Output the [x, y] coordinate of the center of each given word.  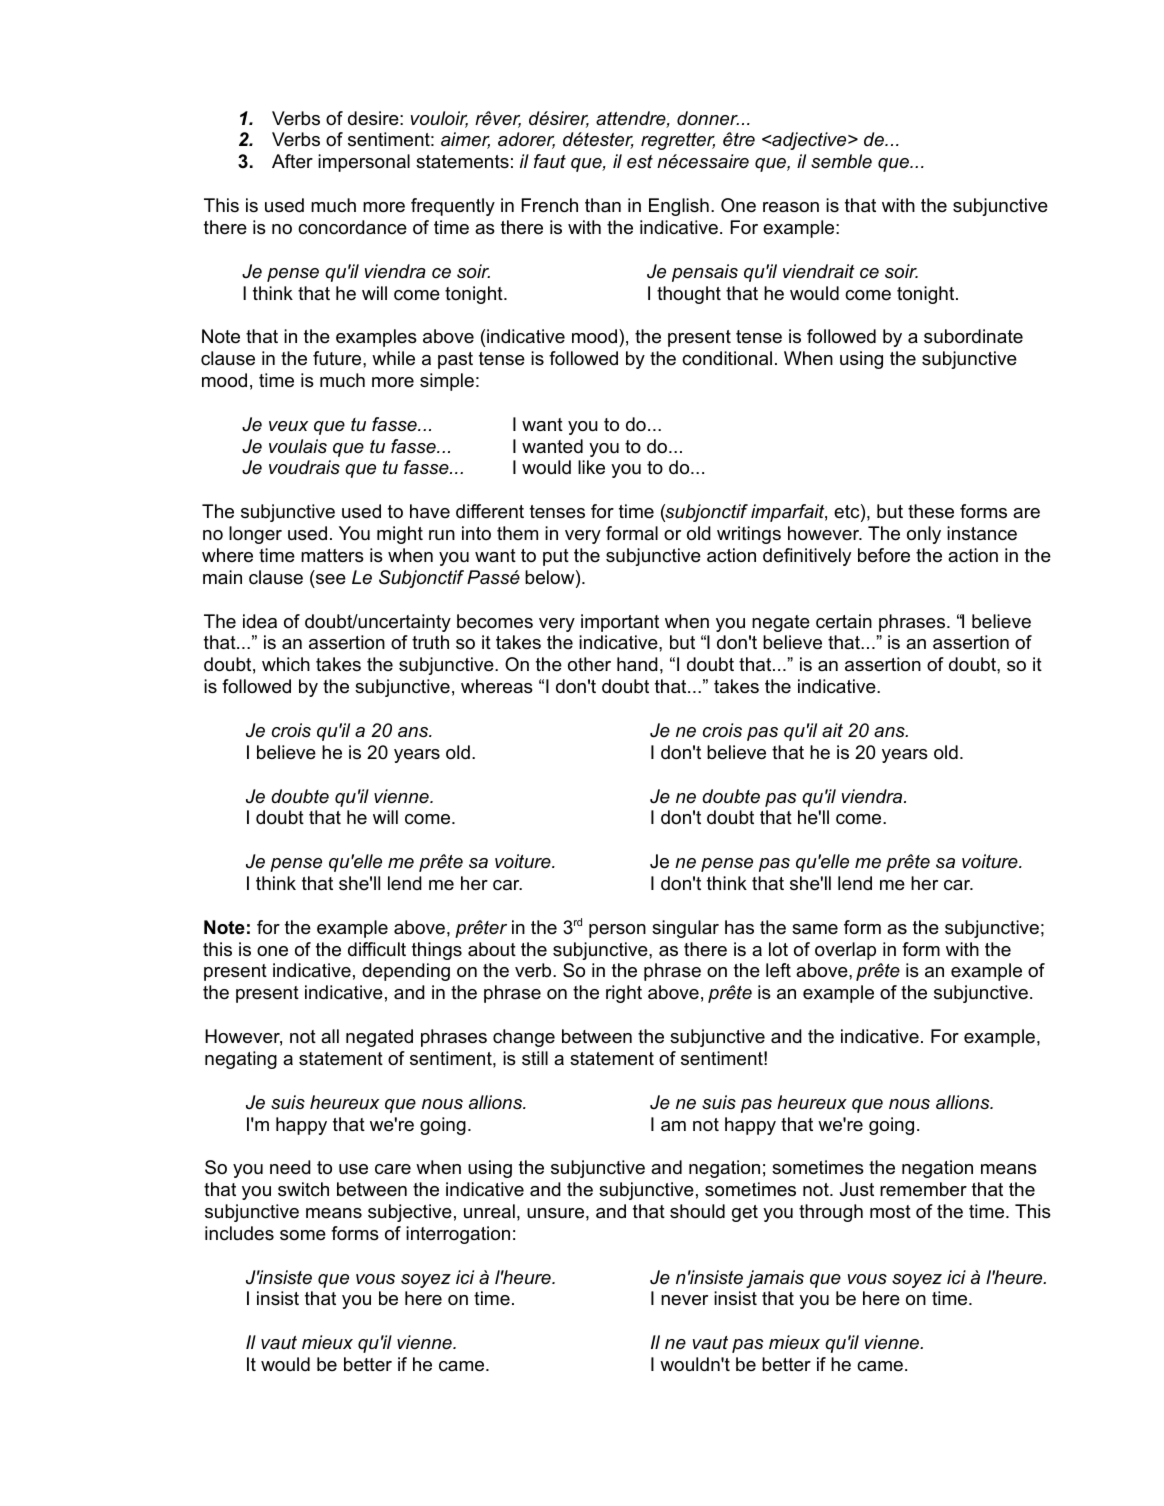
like [591, 467]
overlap [845, 951]
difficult [377, 949]
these [931, 511]
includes [239, 1233]
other [589, 664]
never [684, 1300]
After [292, 161]
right [624, 994]
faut [550, 161]
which [286, 664]
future [338, 358]
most [890, 1212]
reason [791, 207]
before [884, 555]
